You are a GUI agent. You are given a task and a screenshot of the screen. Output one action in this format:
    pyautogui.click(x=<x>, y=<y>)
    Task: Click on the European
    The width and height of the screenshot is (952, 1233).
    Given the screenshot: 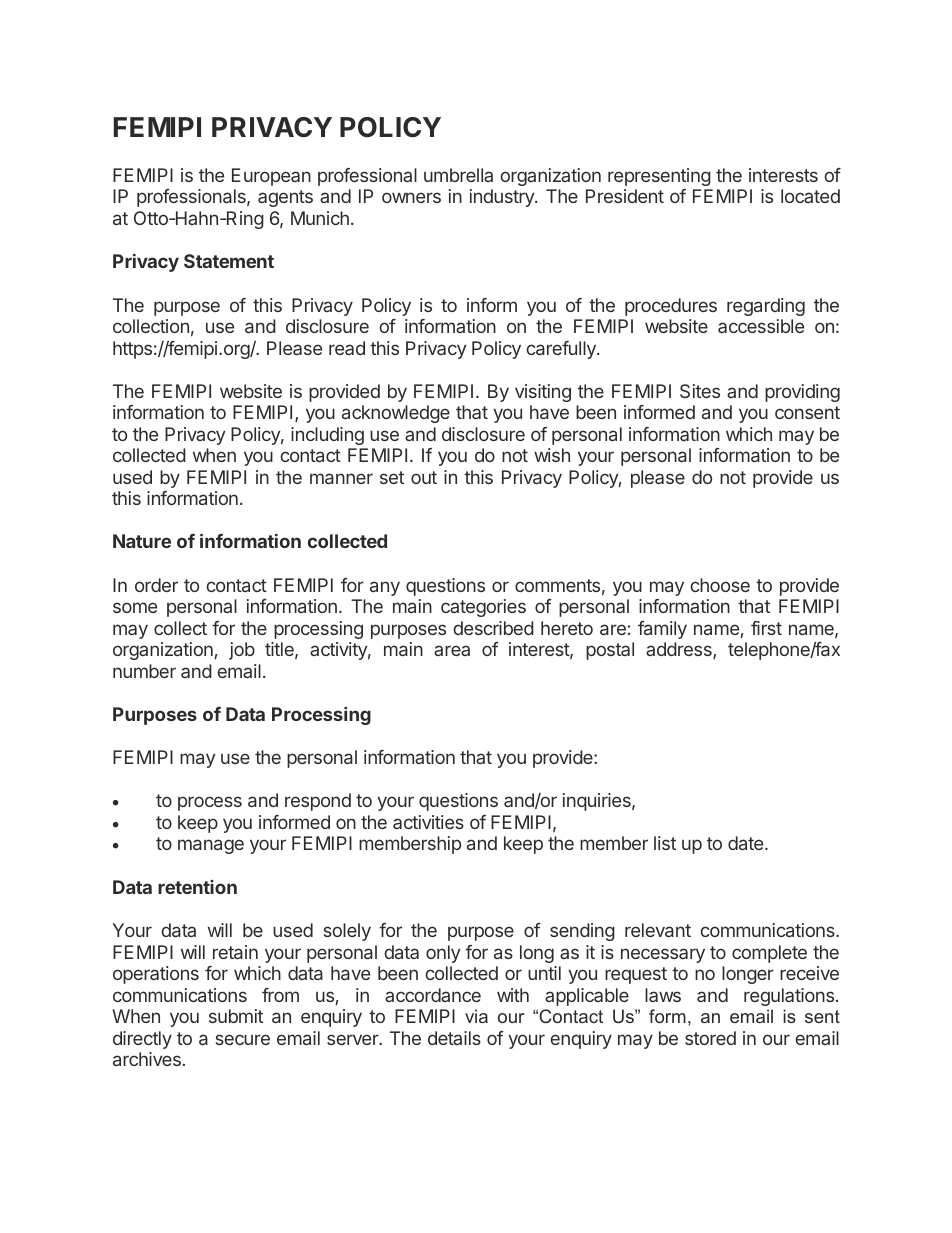 What is the action you would take?
    pyautogui.click(x=271, y=177)
